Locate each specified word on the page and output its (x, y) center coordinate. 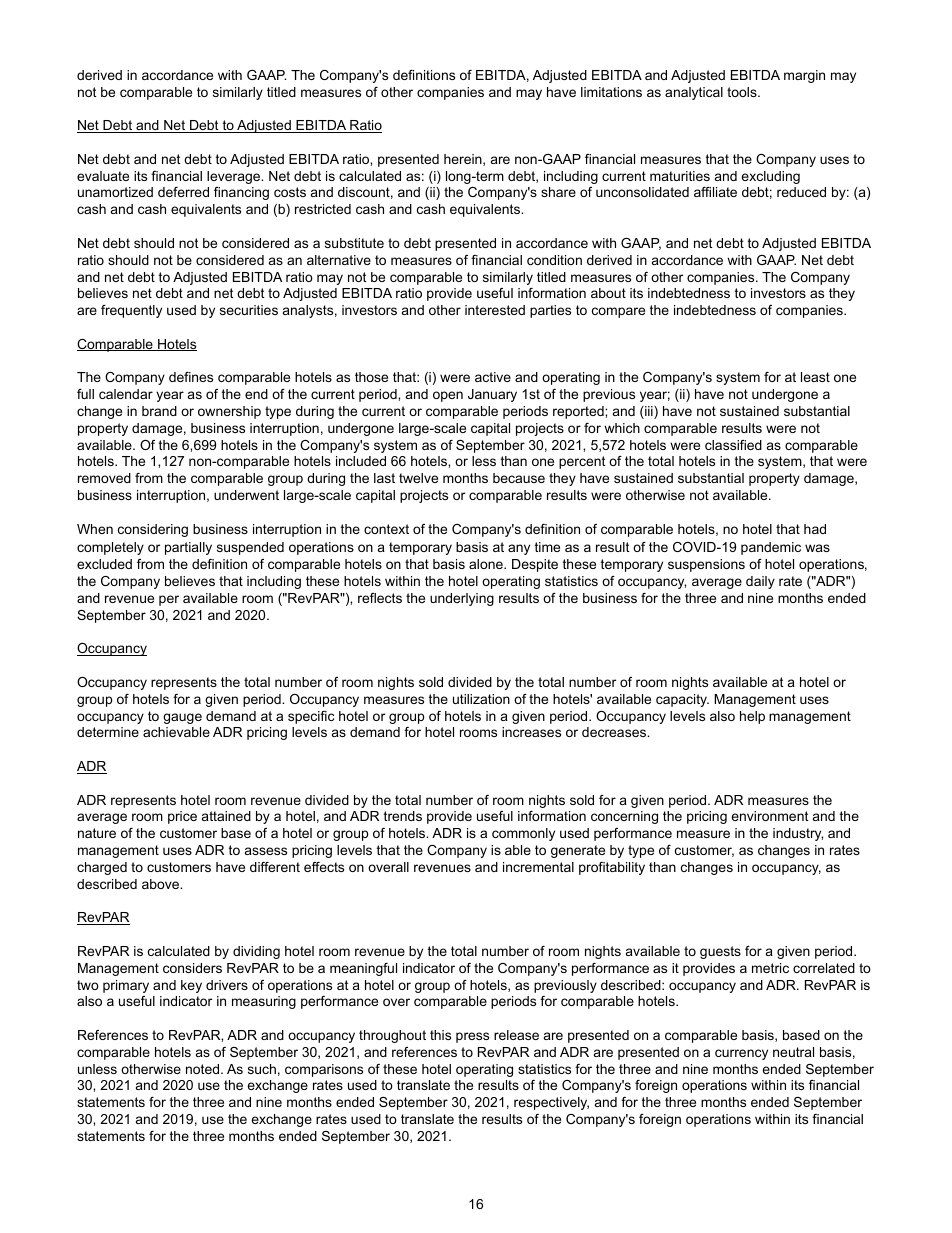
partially (188, 548)
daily (760, 582)
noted (204, 1069)
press (472, 1037)
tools (743, 92)
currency (741, 1054)
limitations (611, 92)
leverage (235, 177)
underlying (462, 599)
